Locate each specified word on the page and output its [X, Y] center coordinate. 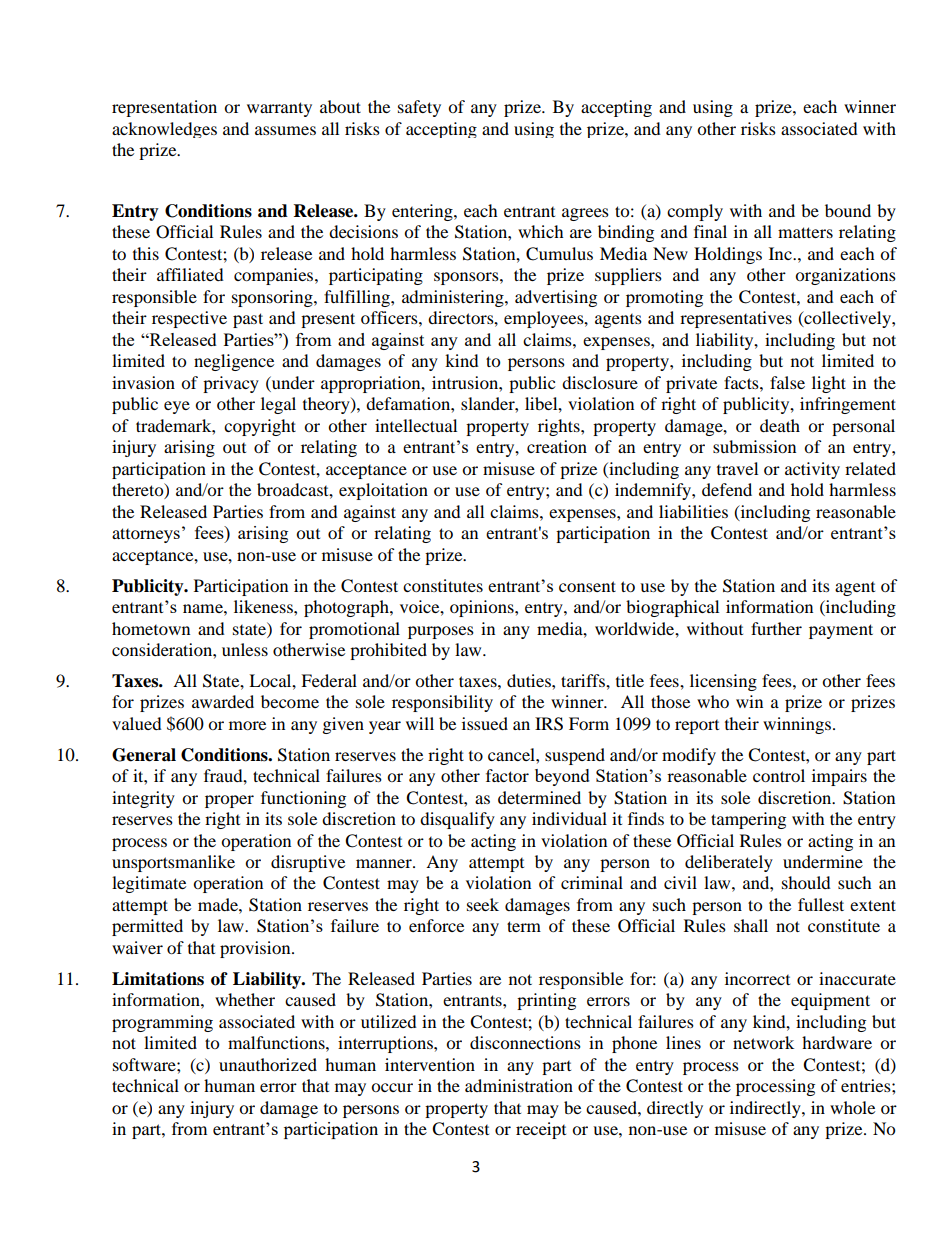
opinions [483, 608]
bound [848, 210]
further [776, 628]
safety [419, 108]
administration [519, 1085]
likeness [264, 606]
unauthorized [268, 1064]
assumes [285, 130]
